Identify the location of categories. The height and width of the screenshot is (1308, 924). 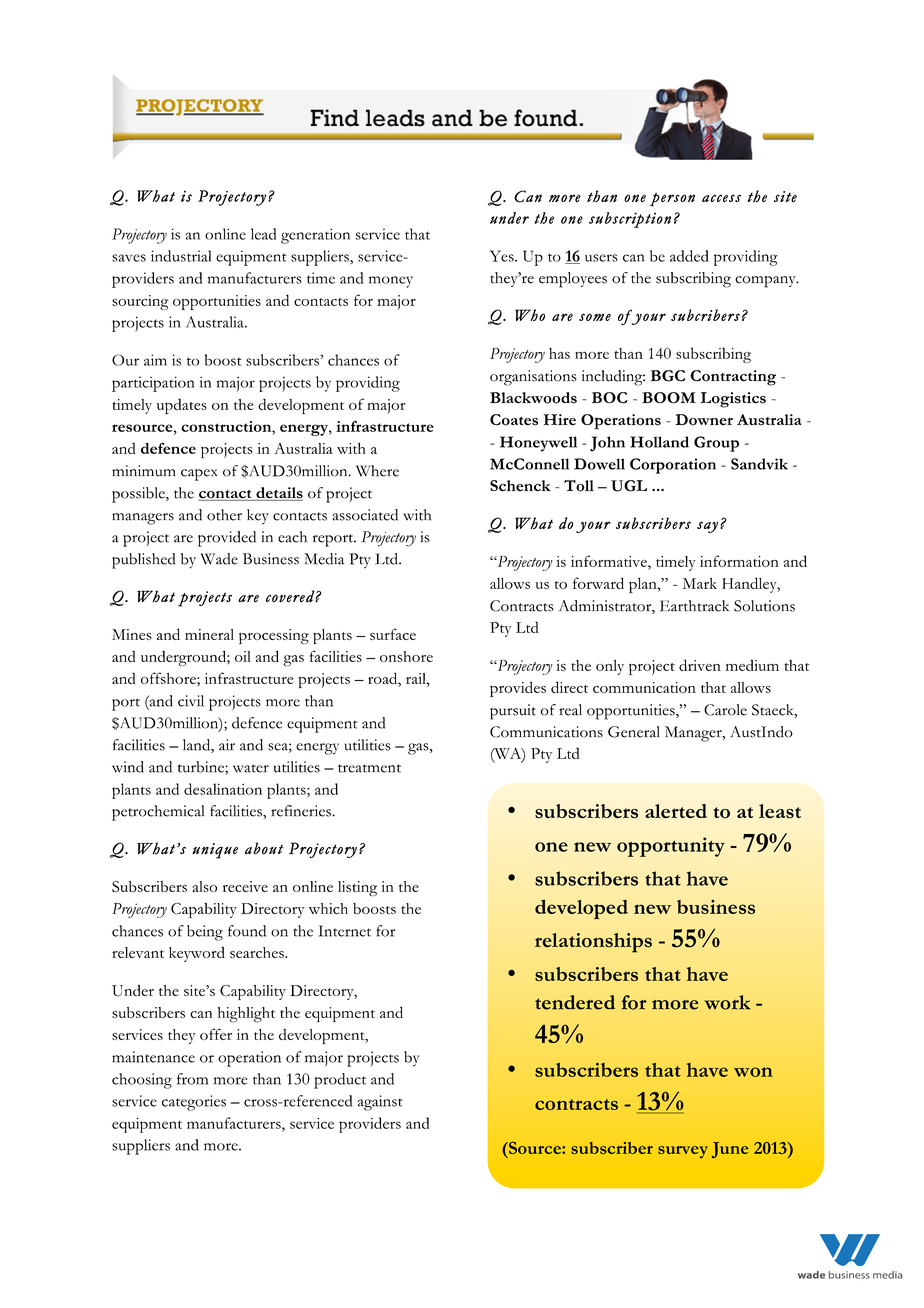
(194, 1103).
